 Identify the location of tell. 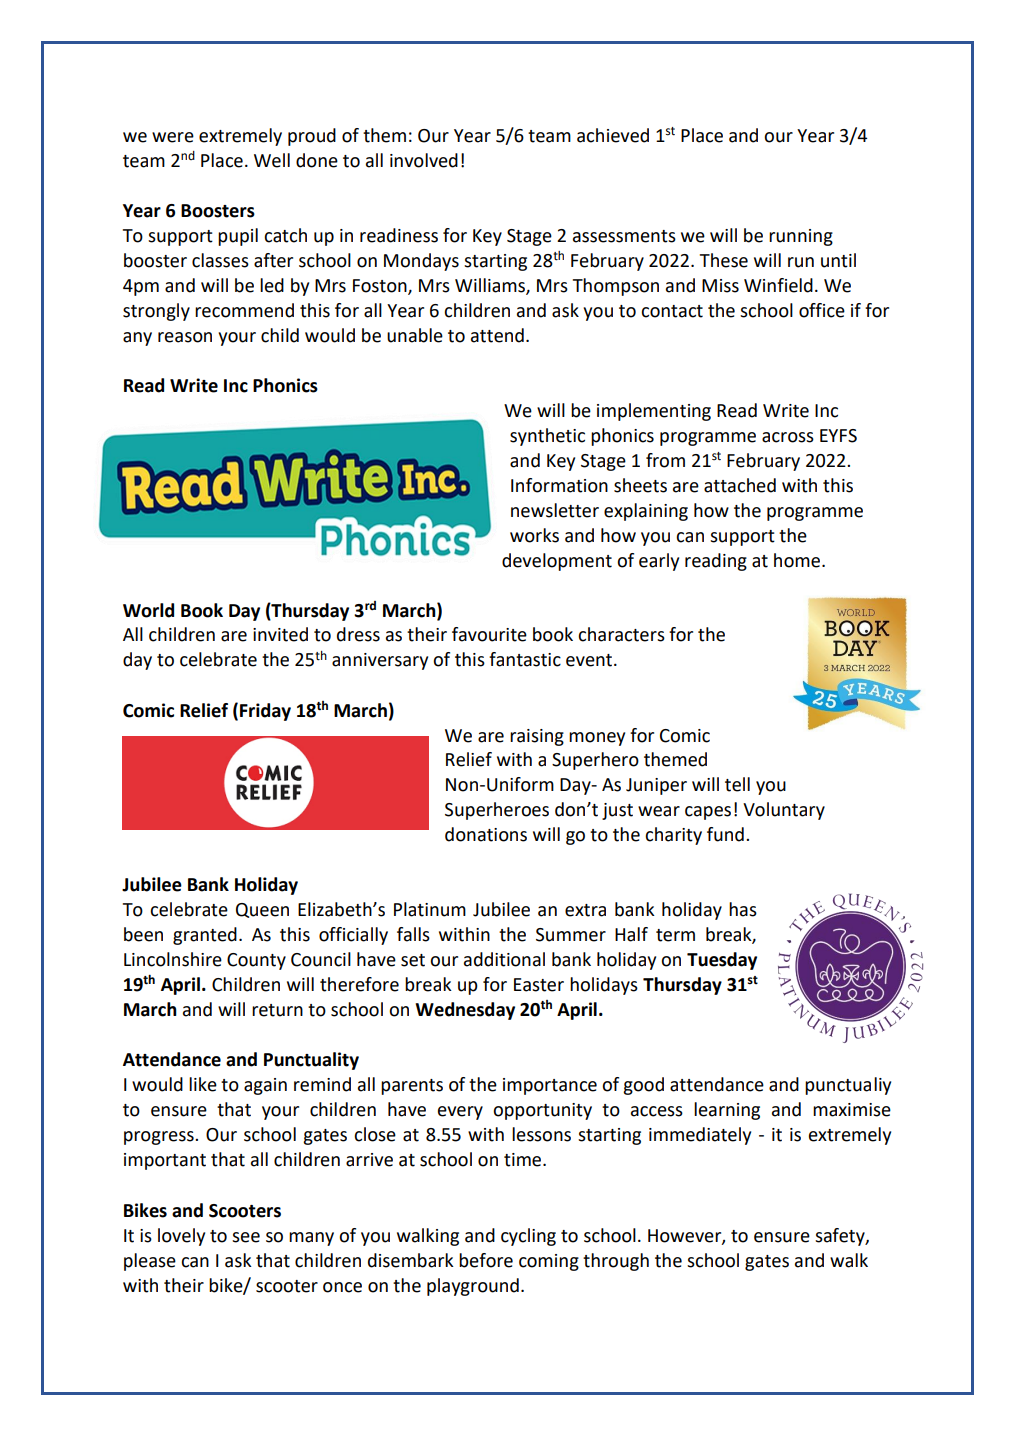
(737, 784).
